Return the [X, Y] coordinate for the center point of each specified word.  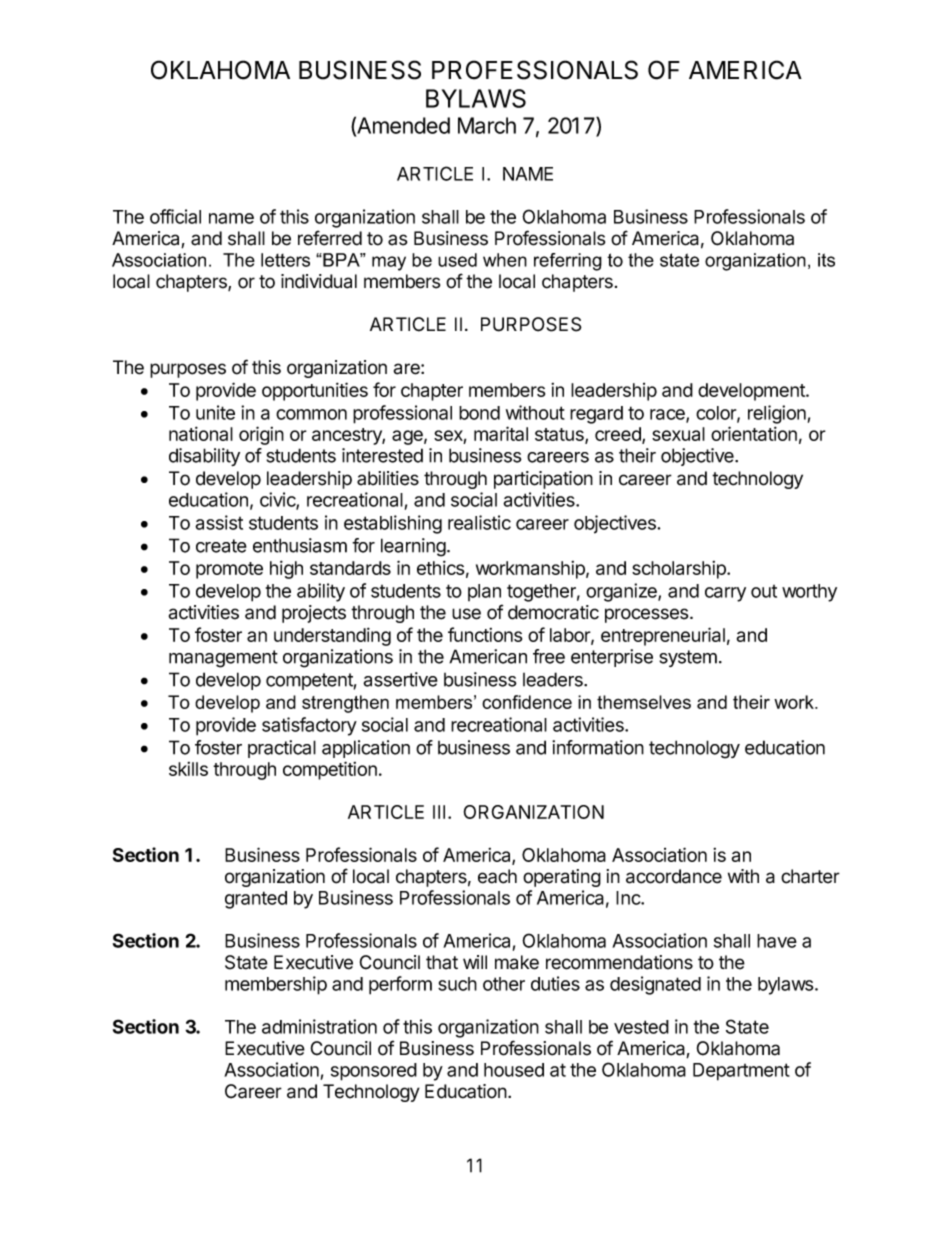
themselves [644, 702]
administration [319, 1026]
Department [741, 1072]
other [504, 984]
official [175, 216]
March [487, 125]
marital [501, 433]
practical [282, 749]
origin [261, 435]
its [826, 260]
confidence [527, 702]
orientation [754, 433]
